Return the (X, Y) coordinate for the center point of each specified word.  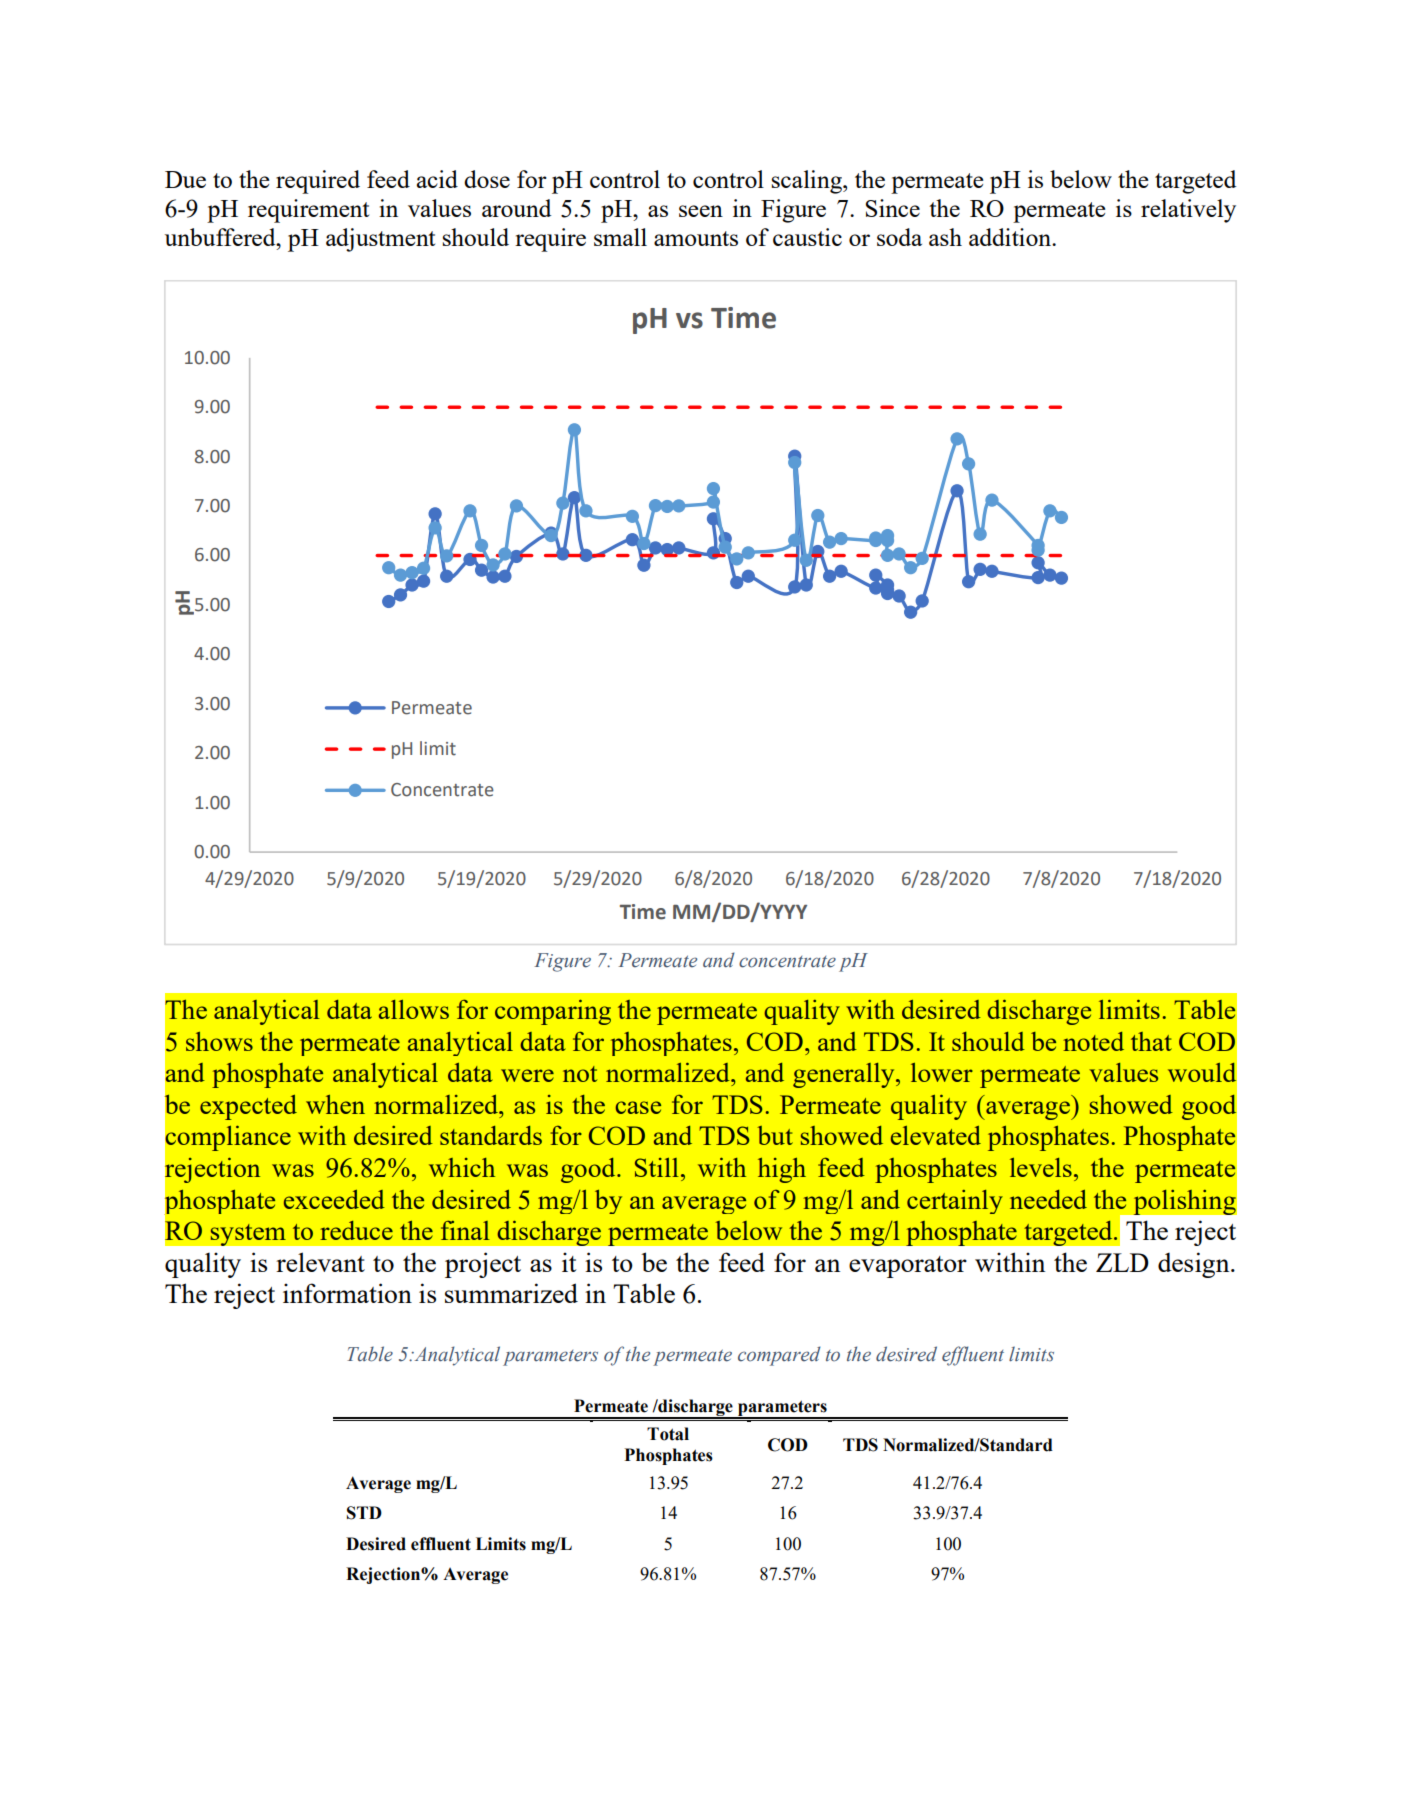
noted (1093, 1041)
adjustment (380, 240)
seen (701, 211)
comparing (553, 1012)
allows (414, 1009)
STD (364, 1513)
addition (1011, 237)
